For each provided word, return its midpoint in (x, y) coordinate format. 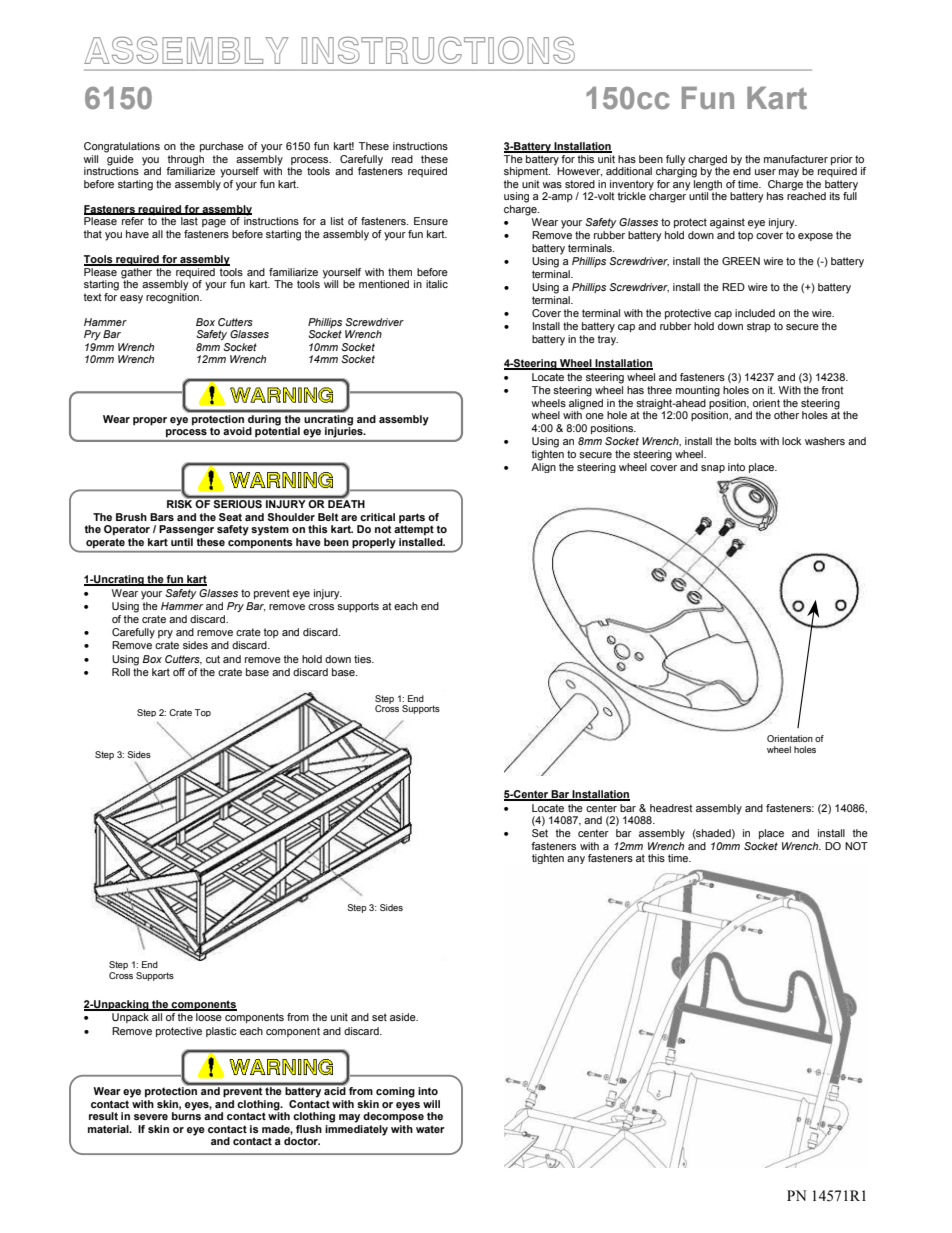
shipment (527, 172)
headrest (671, 808)
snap (713, 469)
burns (186, 1115)
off (179, 672)
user (765, 172)
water (430, 1129)
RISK (181, 503)
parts (412, 518)
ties (363, 659)
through (186, 160)
